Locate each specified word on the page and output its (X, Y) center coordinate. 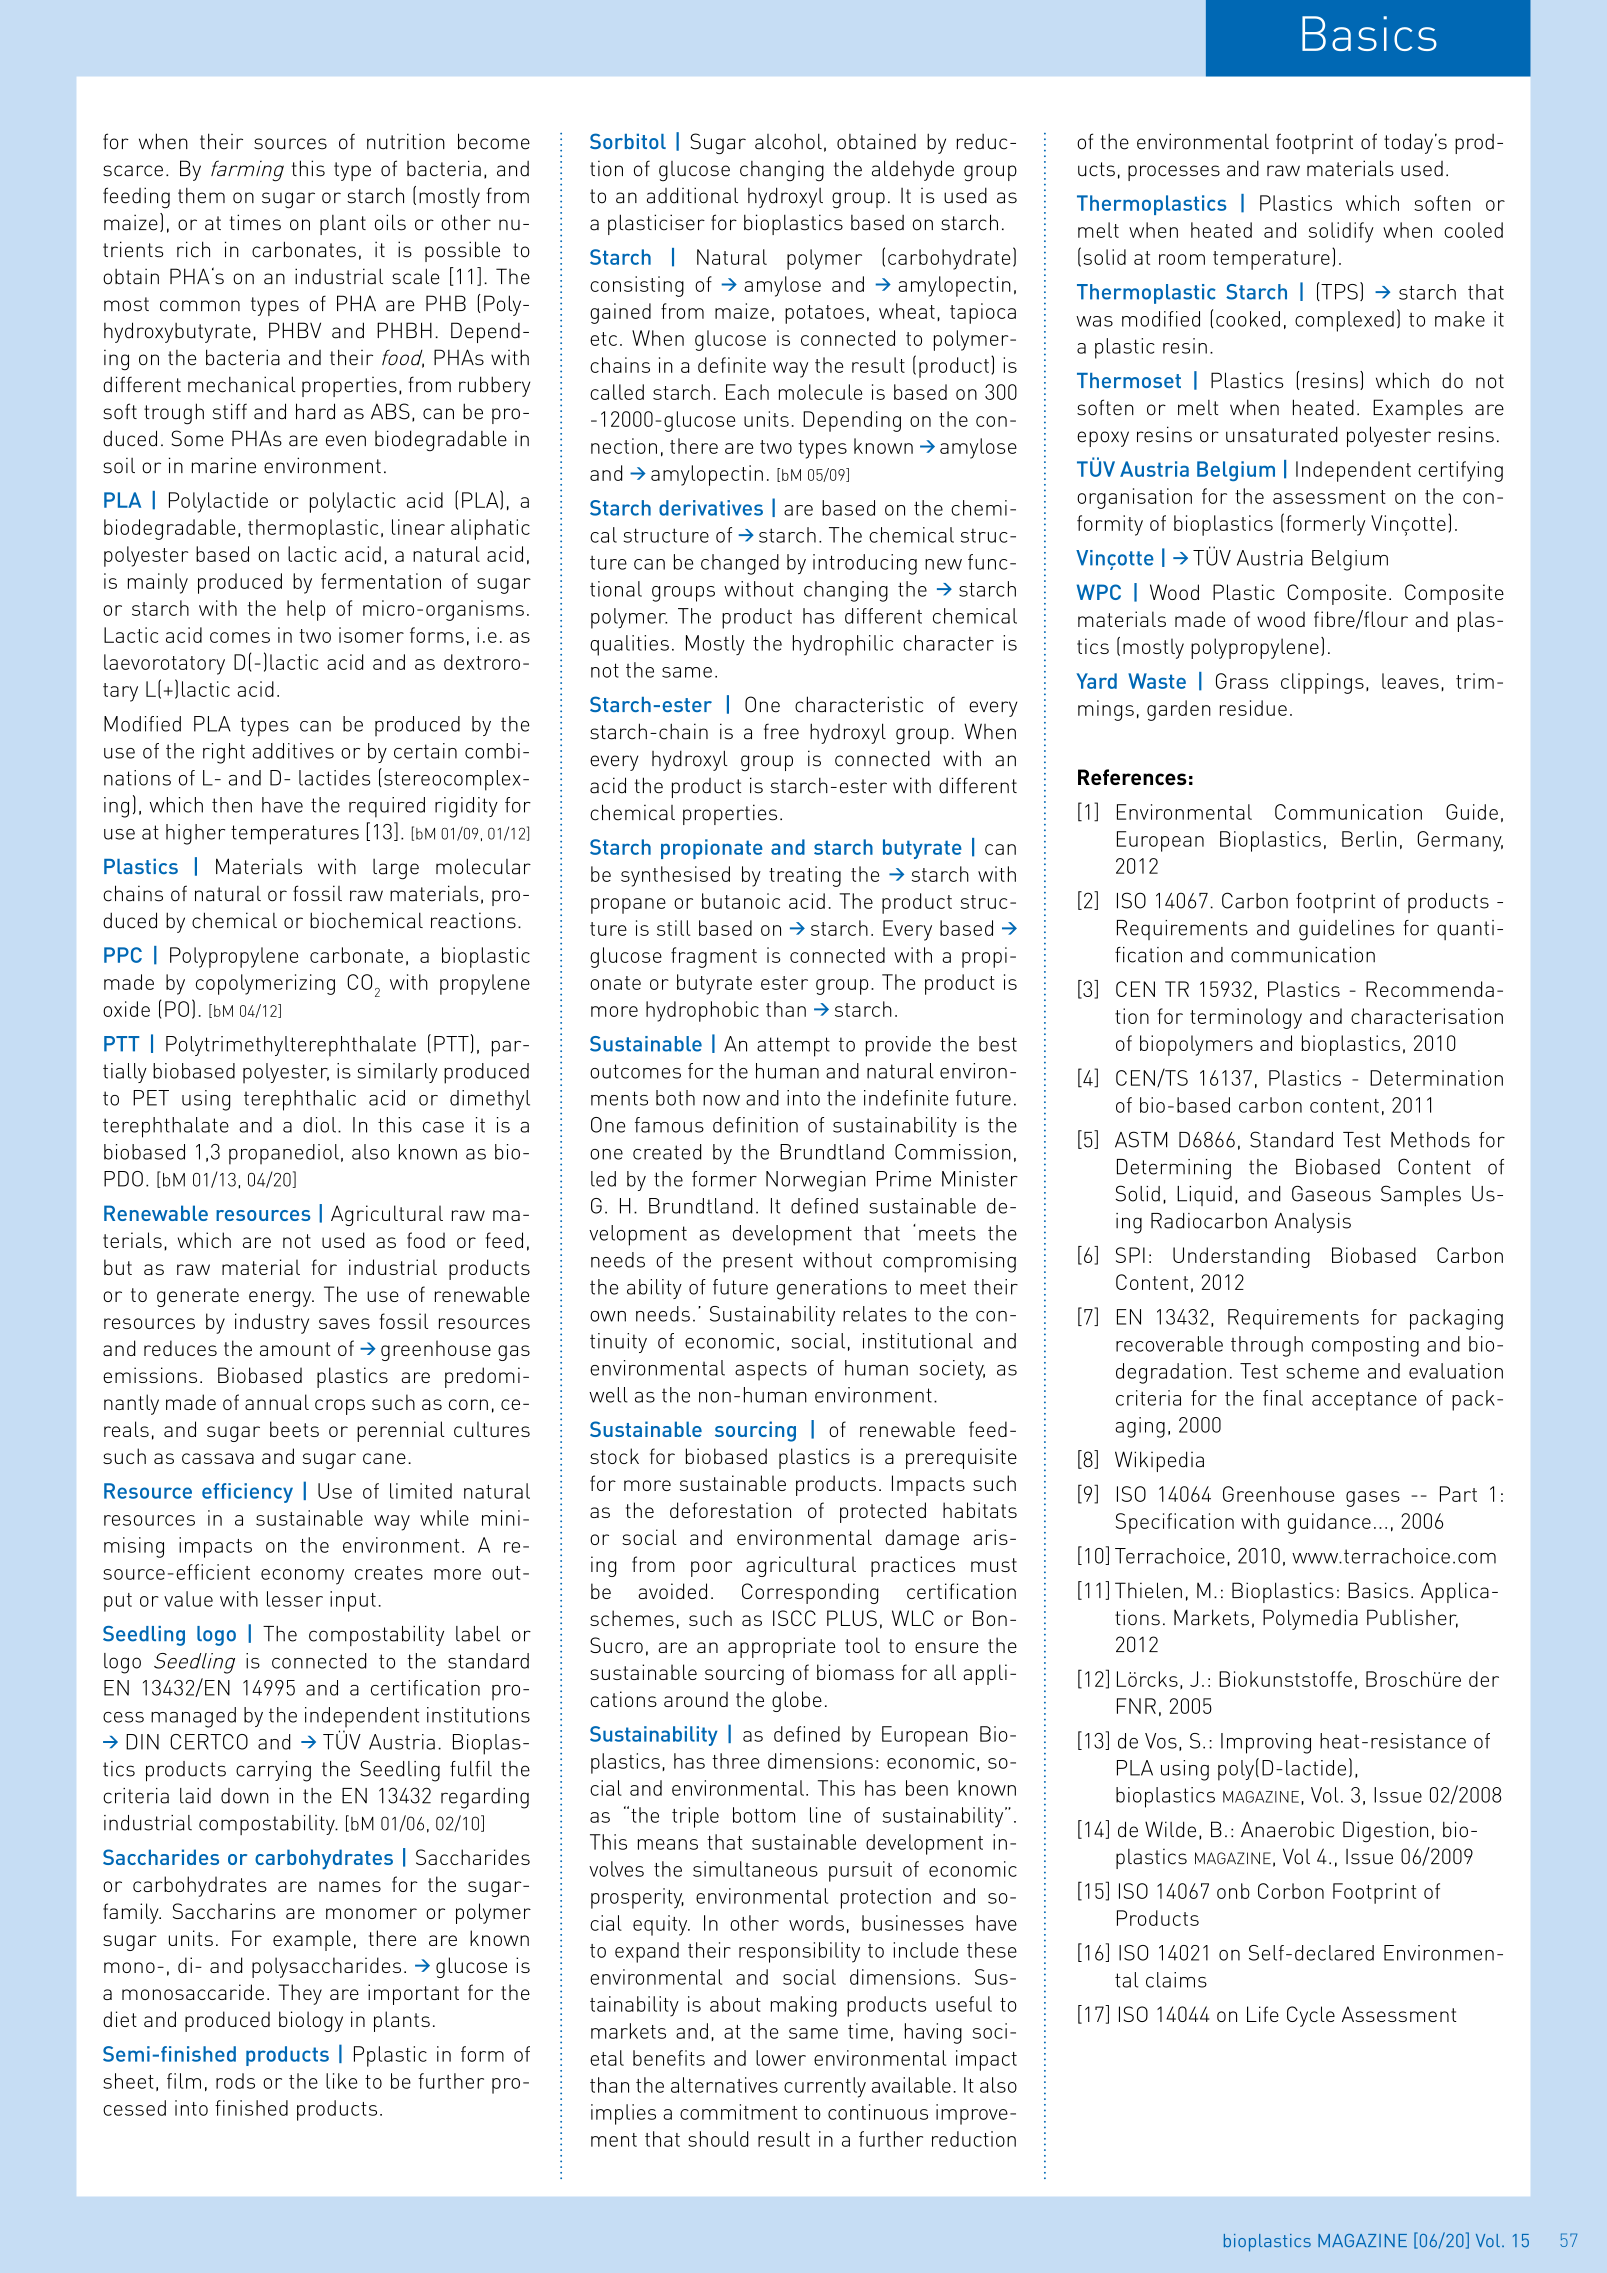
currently (825, 2087)
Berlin (1369, 839)
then (232, 805)
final (1283, 1398)
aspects (771, 1371)
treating (805, 876)
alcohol (788, 141)
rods (235, 2081)
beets (294, 1429)
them (201, 195)
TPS (1338, 291)
